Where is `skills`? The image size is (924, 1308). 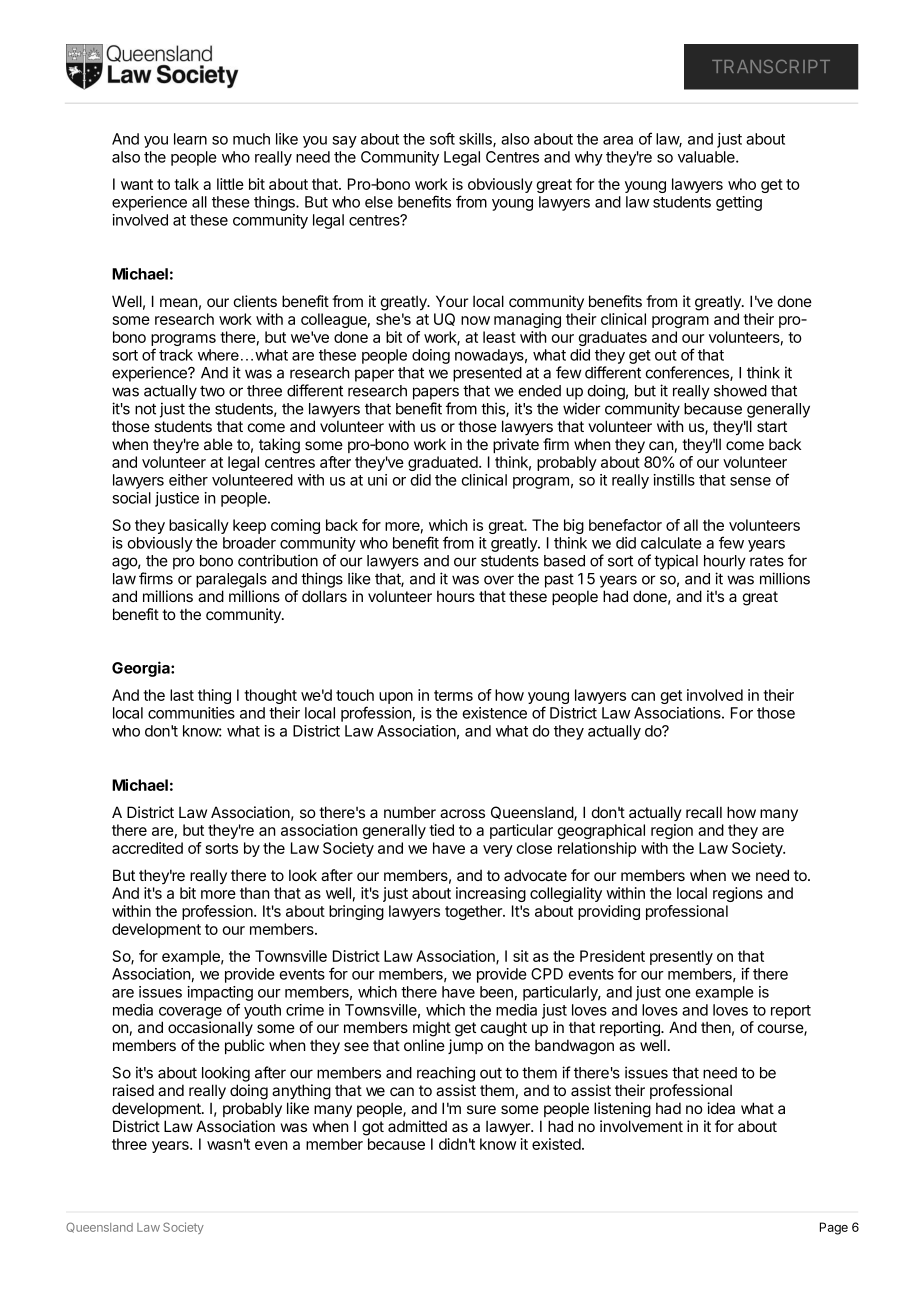
skills is located at coordinates (476, 140).
